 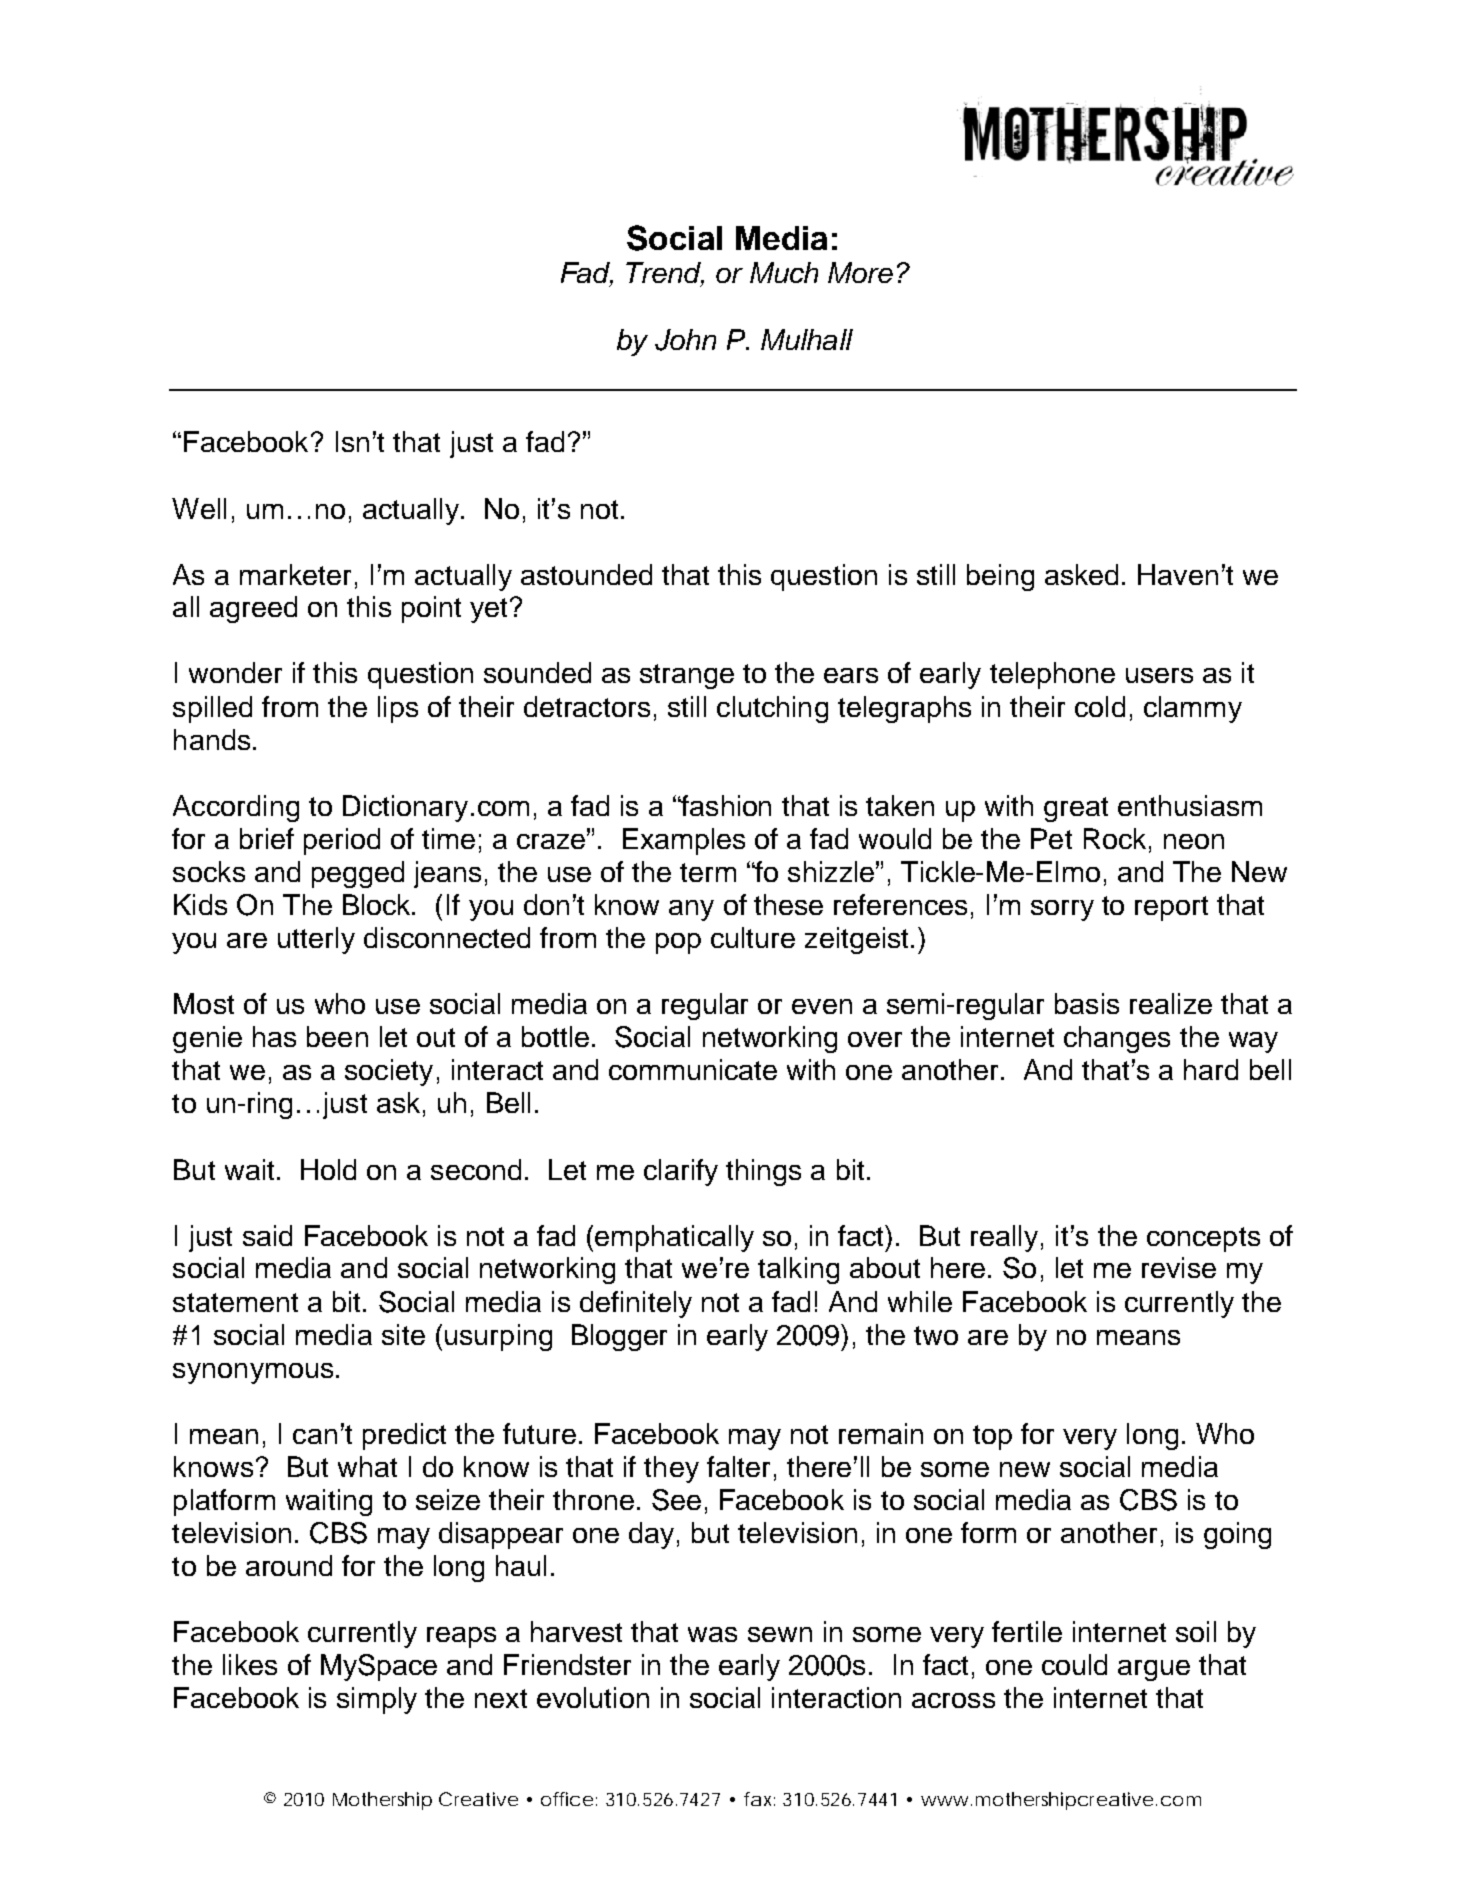 I want to click on said, so click(x=267, y=1235).
